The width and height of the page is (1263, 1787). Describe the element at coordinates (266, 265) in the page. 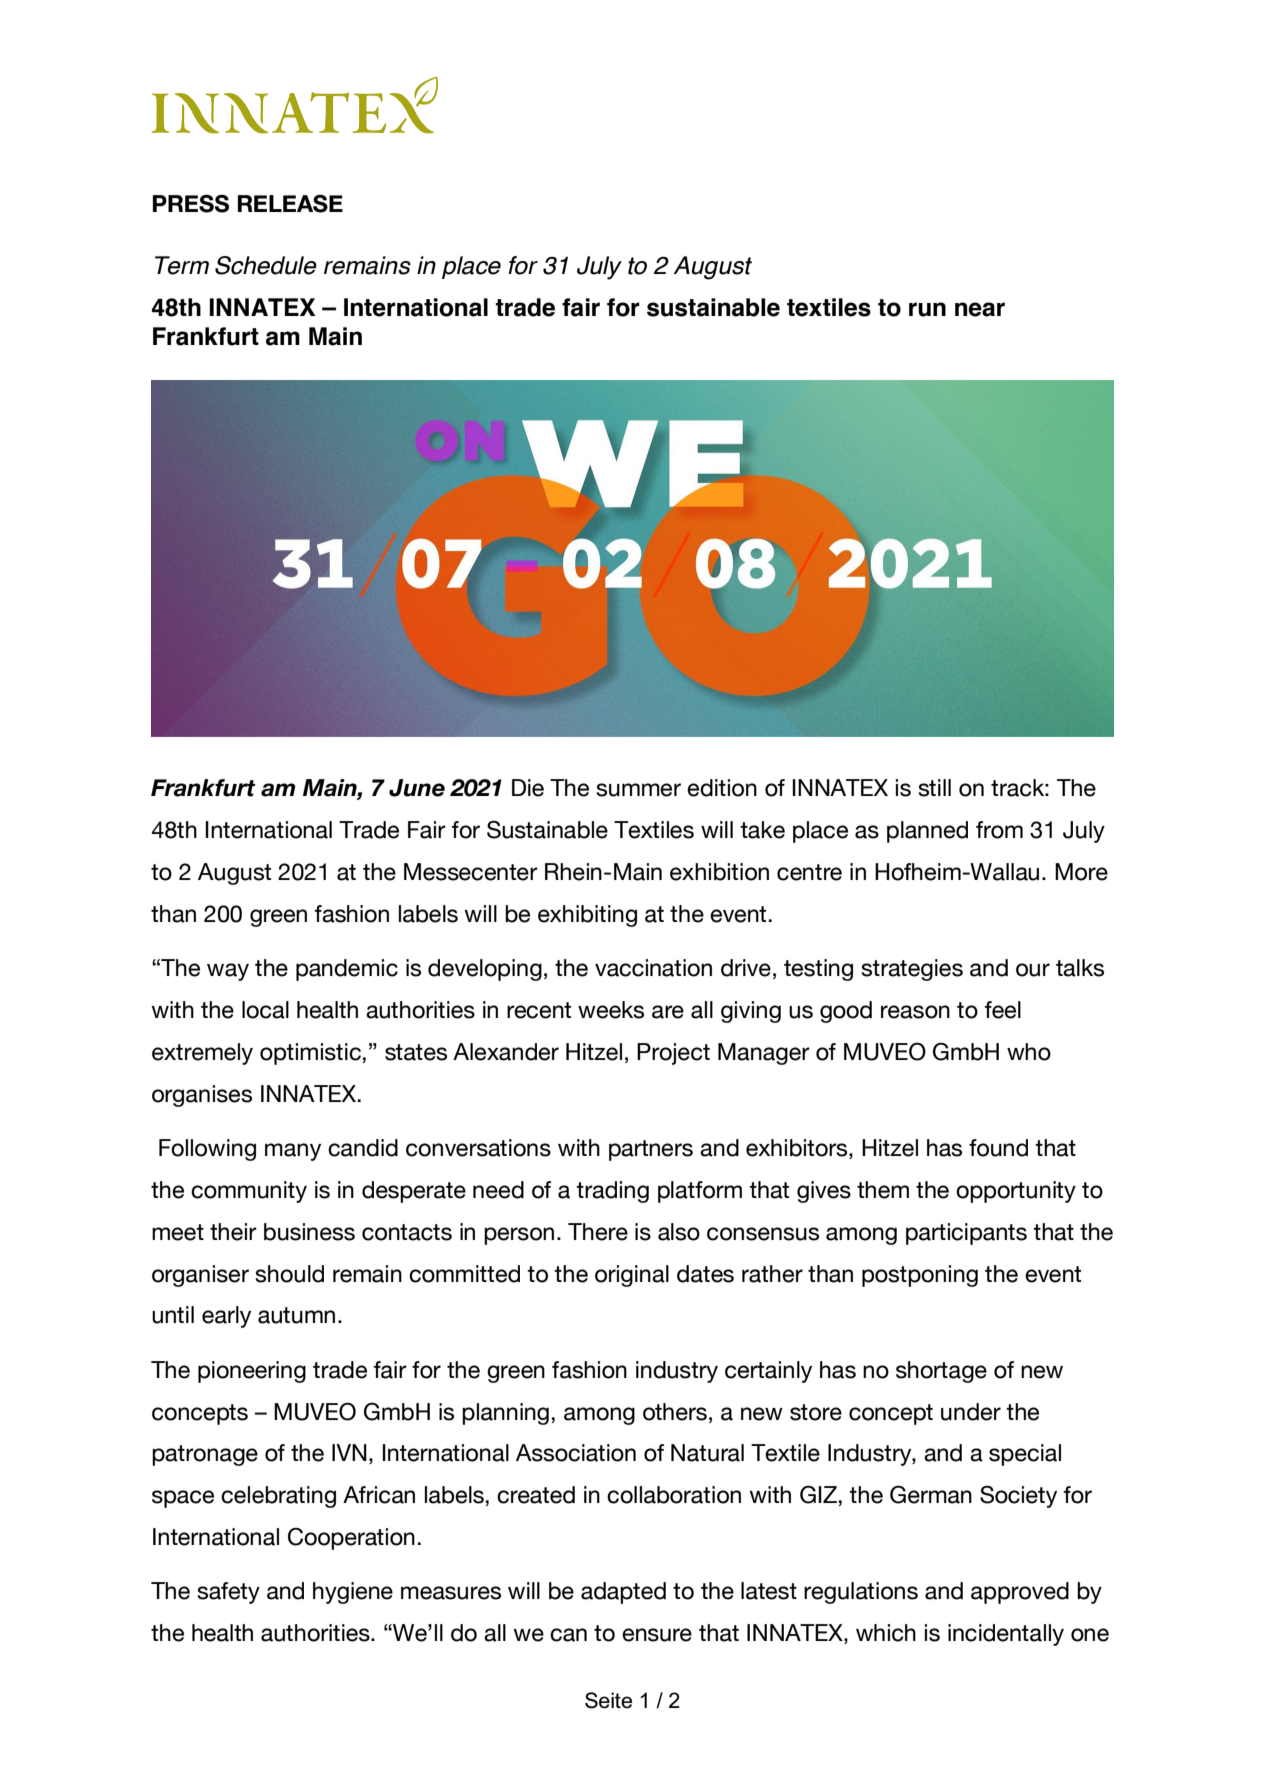

I see `Schedule` at that location.
